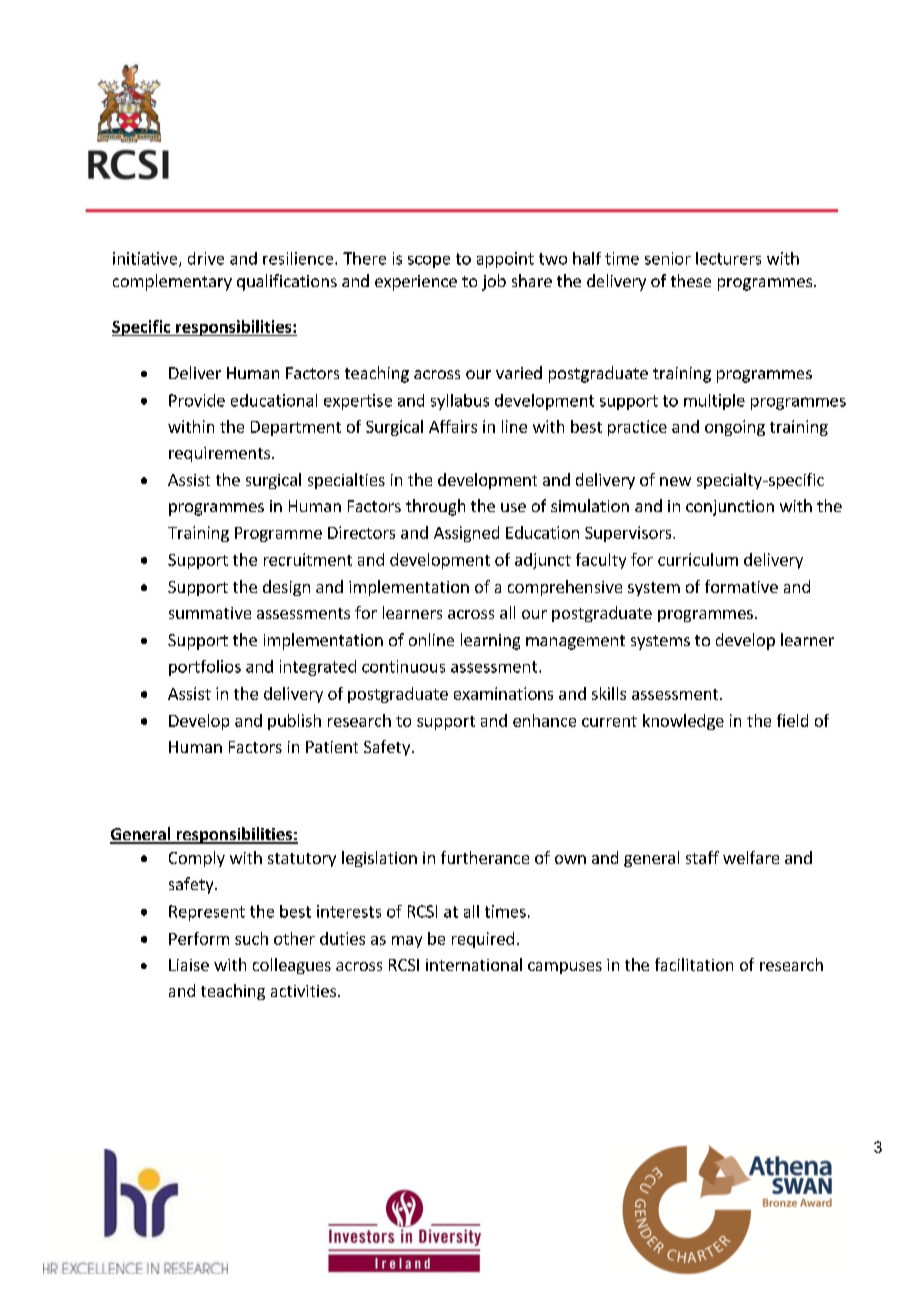  What do you see at coordinates (741, 586) in the screenshot?
I see `formative` at bounding box center [741, 586].
